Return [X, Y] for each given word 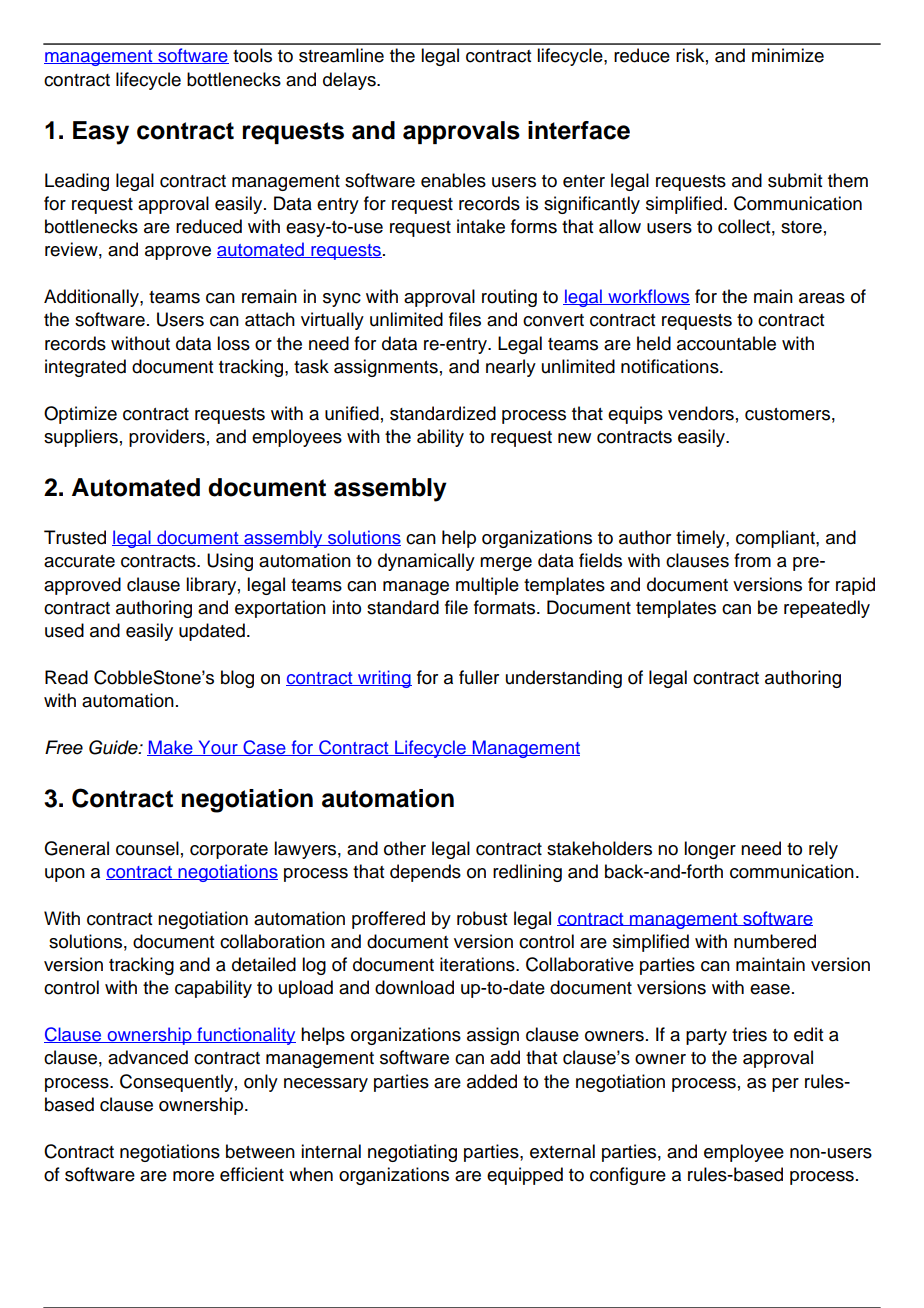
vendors [701, 413]
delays [350, 81]
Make [171, 748]
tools [252, 55]
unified [352, 413]
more [193, 1176]
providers [167, 438]
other [405, 848]
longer [710, 850]
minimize [788, 55]
